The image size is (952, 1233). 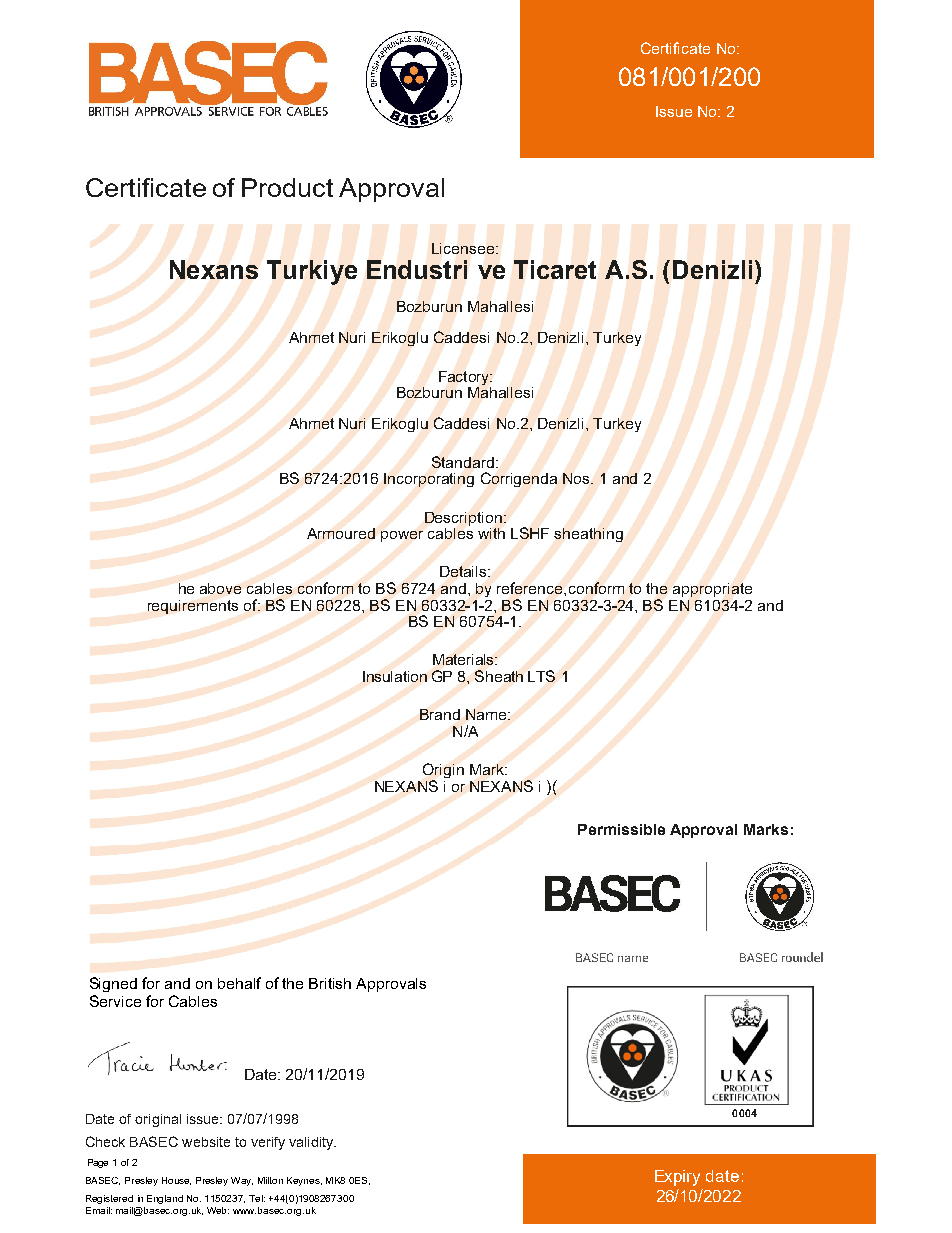 What do you see at coordinates (113, 984) in the document?
I see `Signed` at bounding box center [113, 984].
